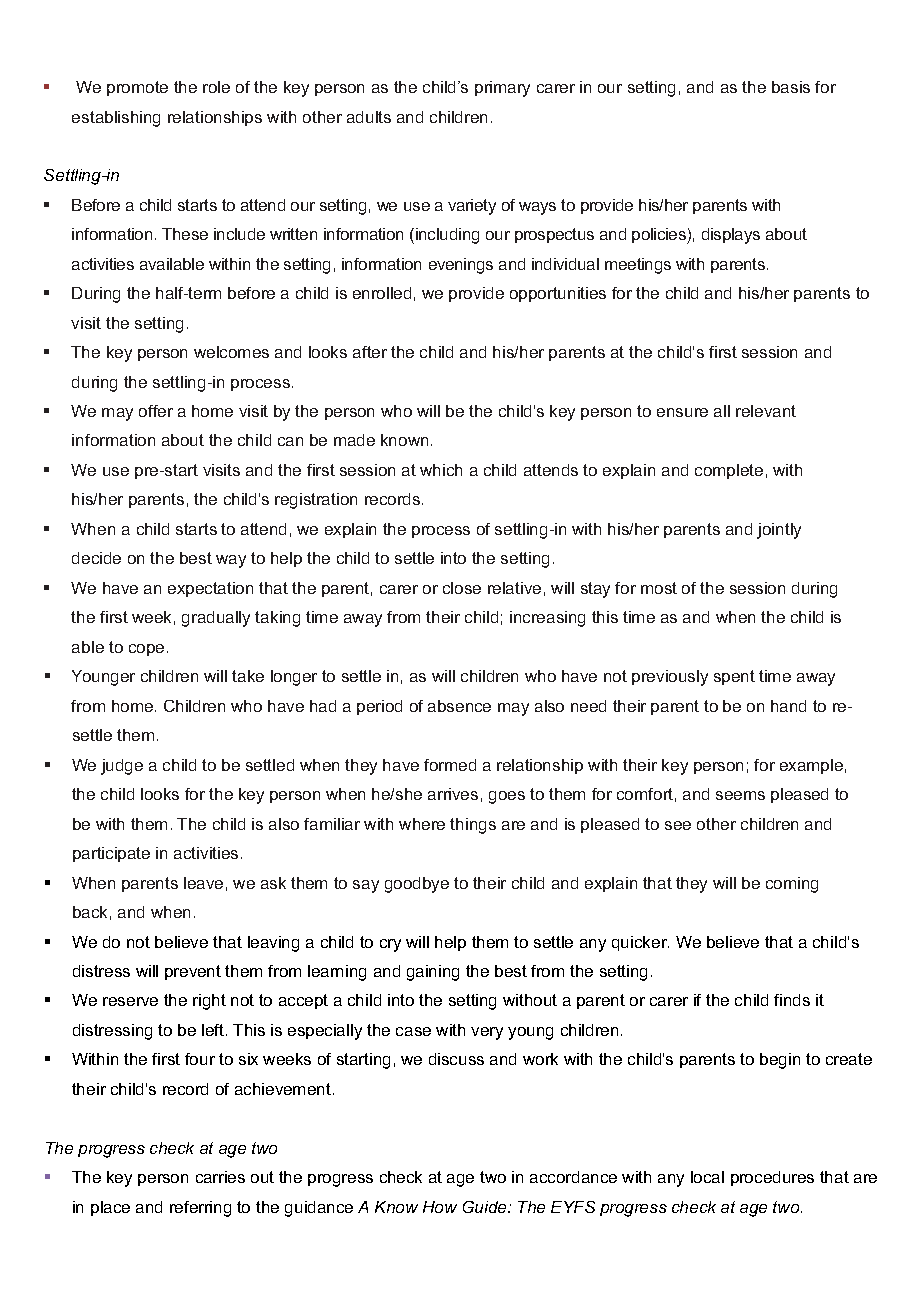  I want to click on absence, so click(459, 706).
